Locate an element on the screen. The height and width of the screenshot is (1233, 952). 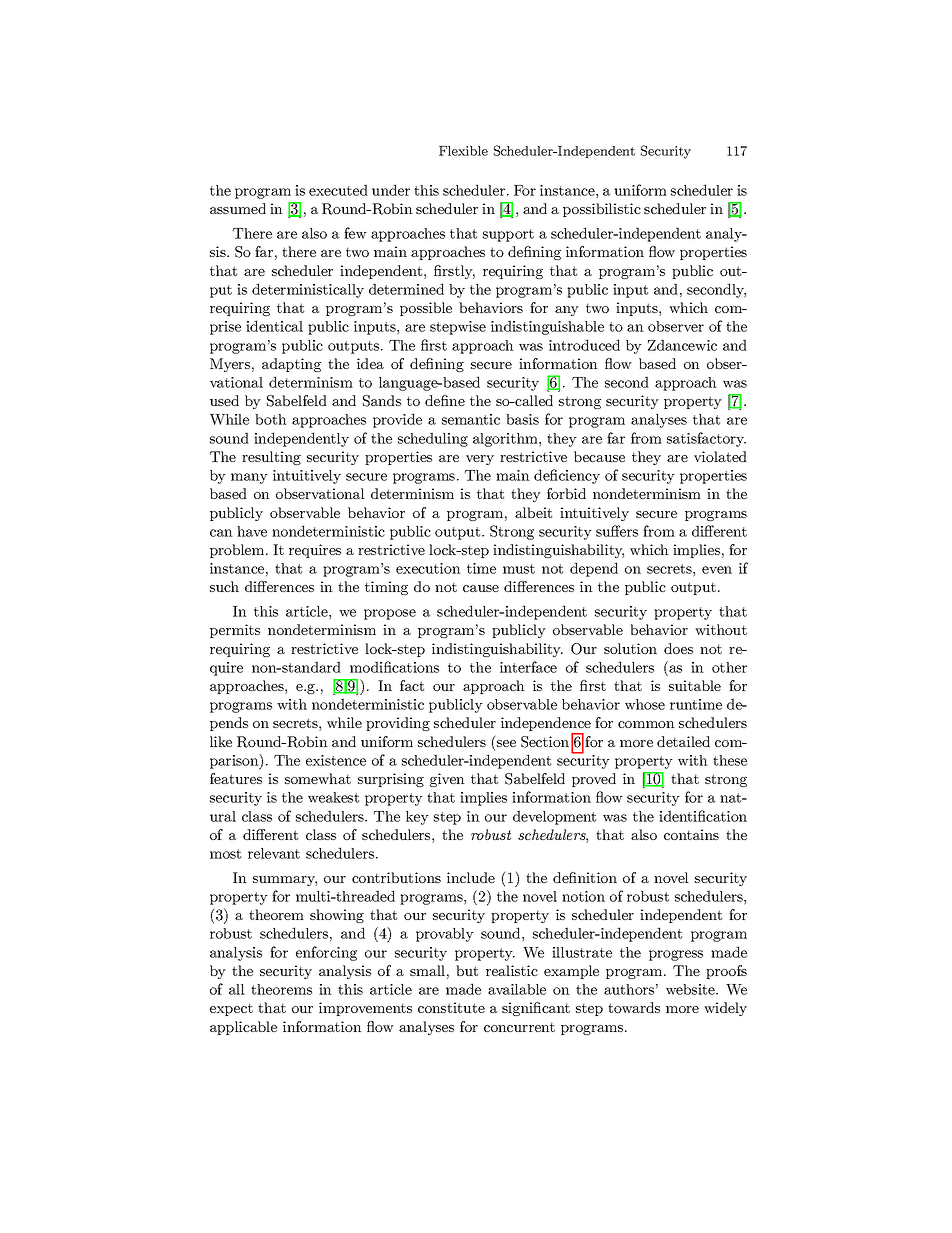
assumed is located at coordinates (238, 208).
